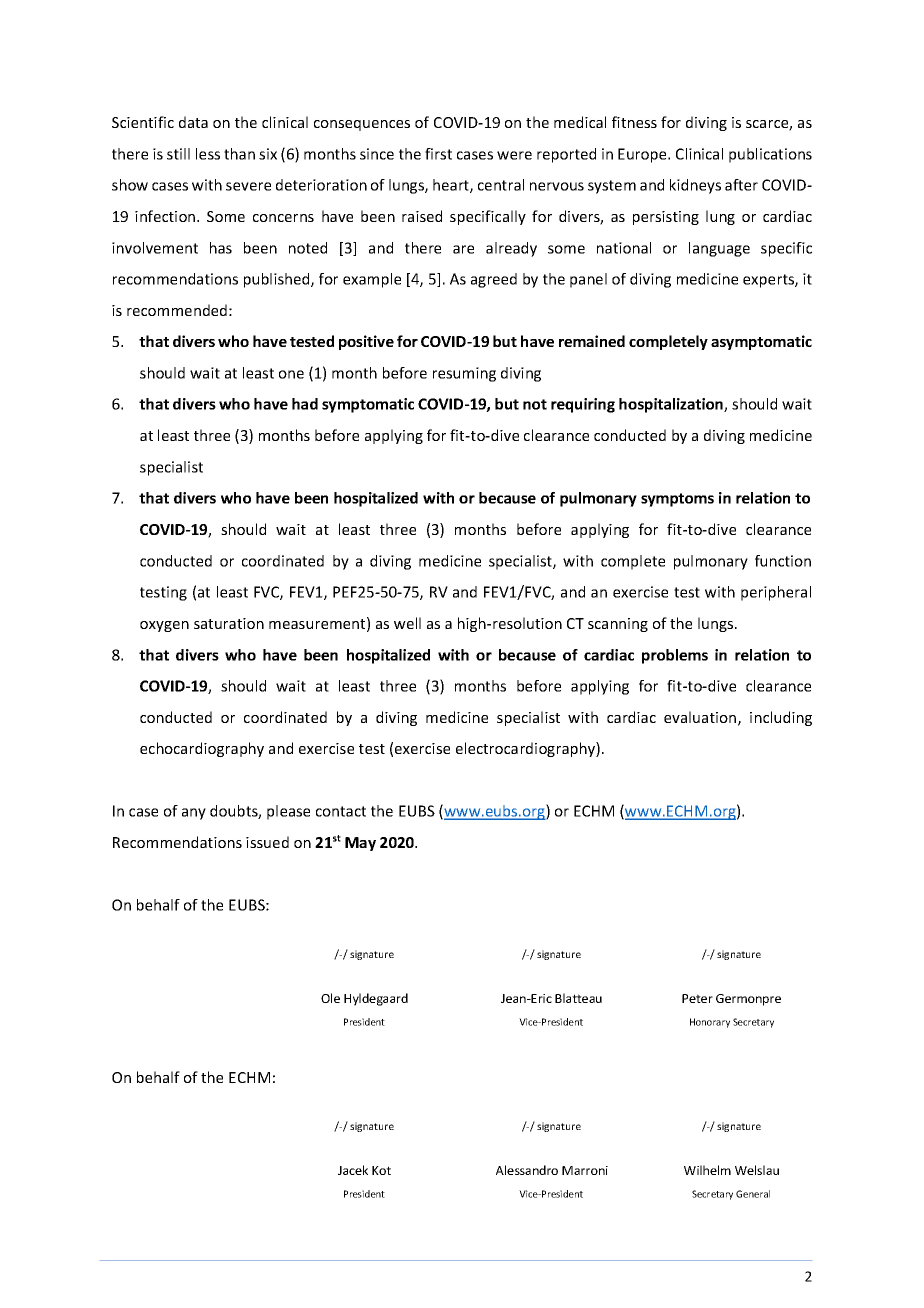 The width and height of the screenshot is (924, 1308). I want to click on resuming, so click(464, 374).
